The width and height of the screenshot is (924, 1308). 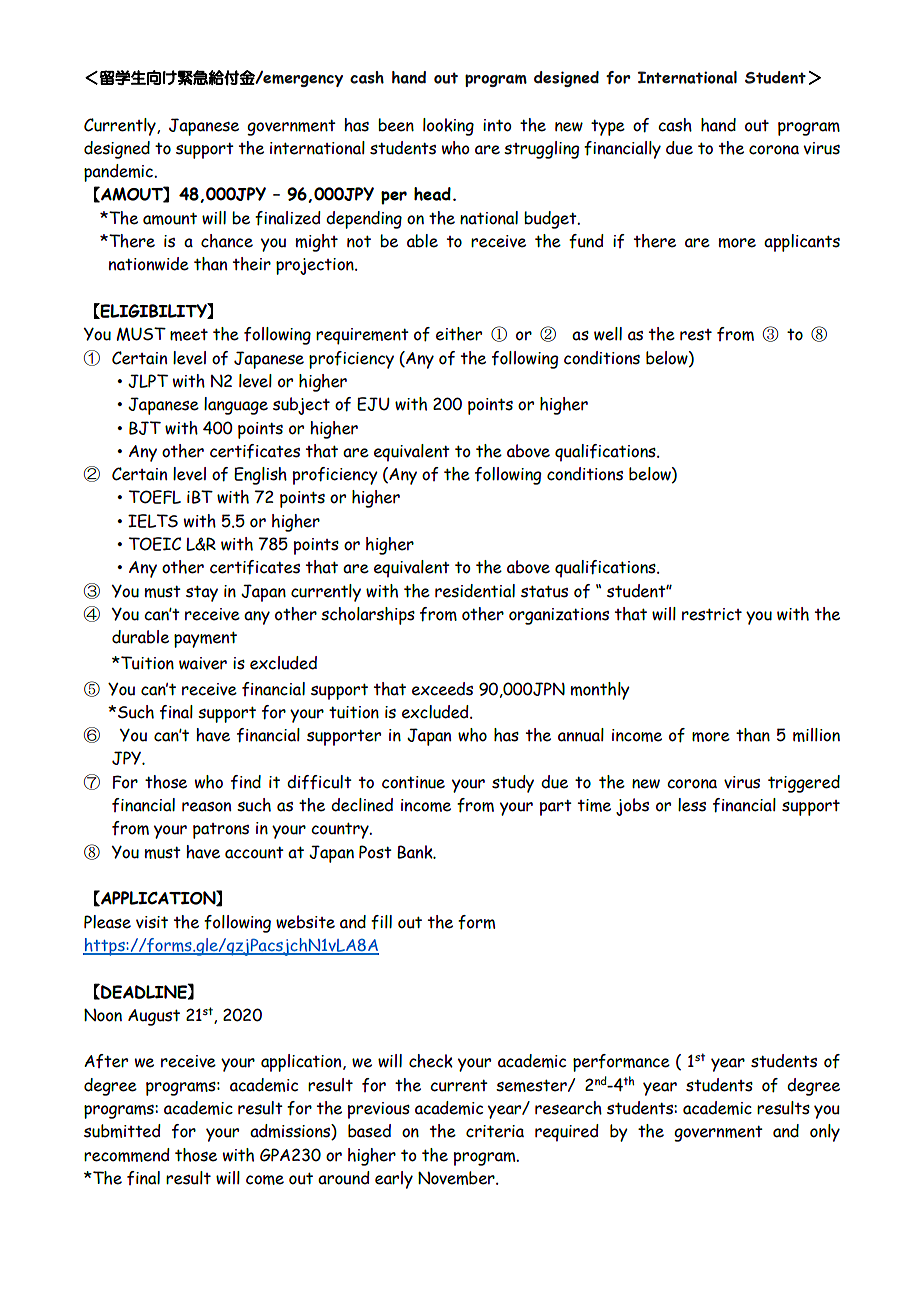 I want to click on looking, so click(x=448, y=127).
